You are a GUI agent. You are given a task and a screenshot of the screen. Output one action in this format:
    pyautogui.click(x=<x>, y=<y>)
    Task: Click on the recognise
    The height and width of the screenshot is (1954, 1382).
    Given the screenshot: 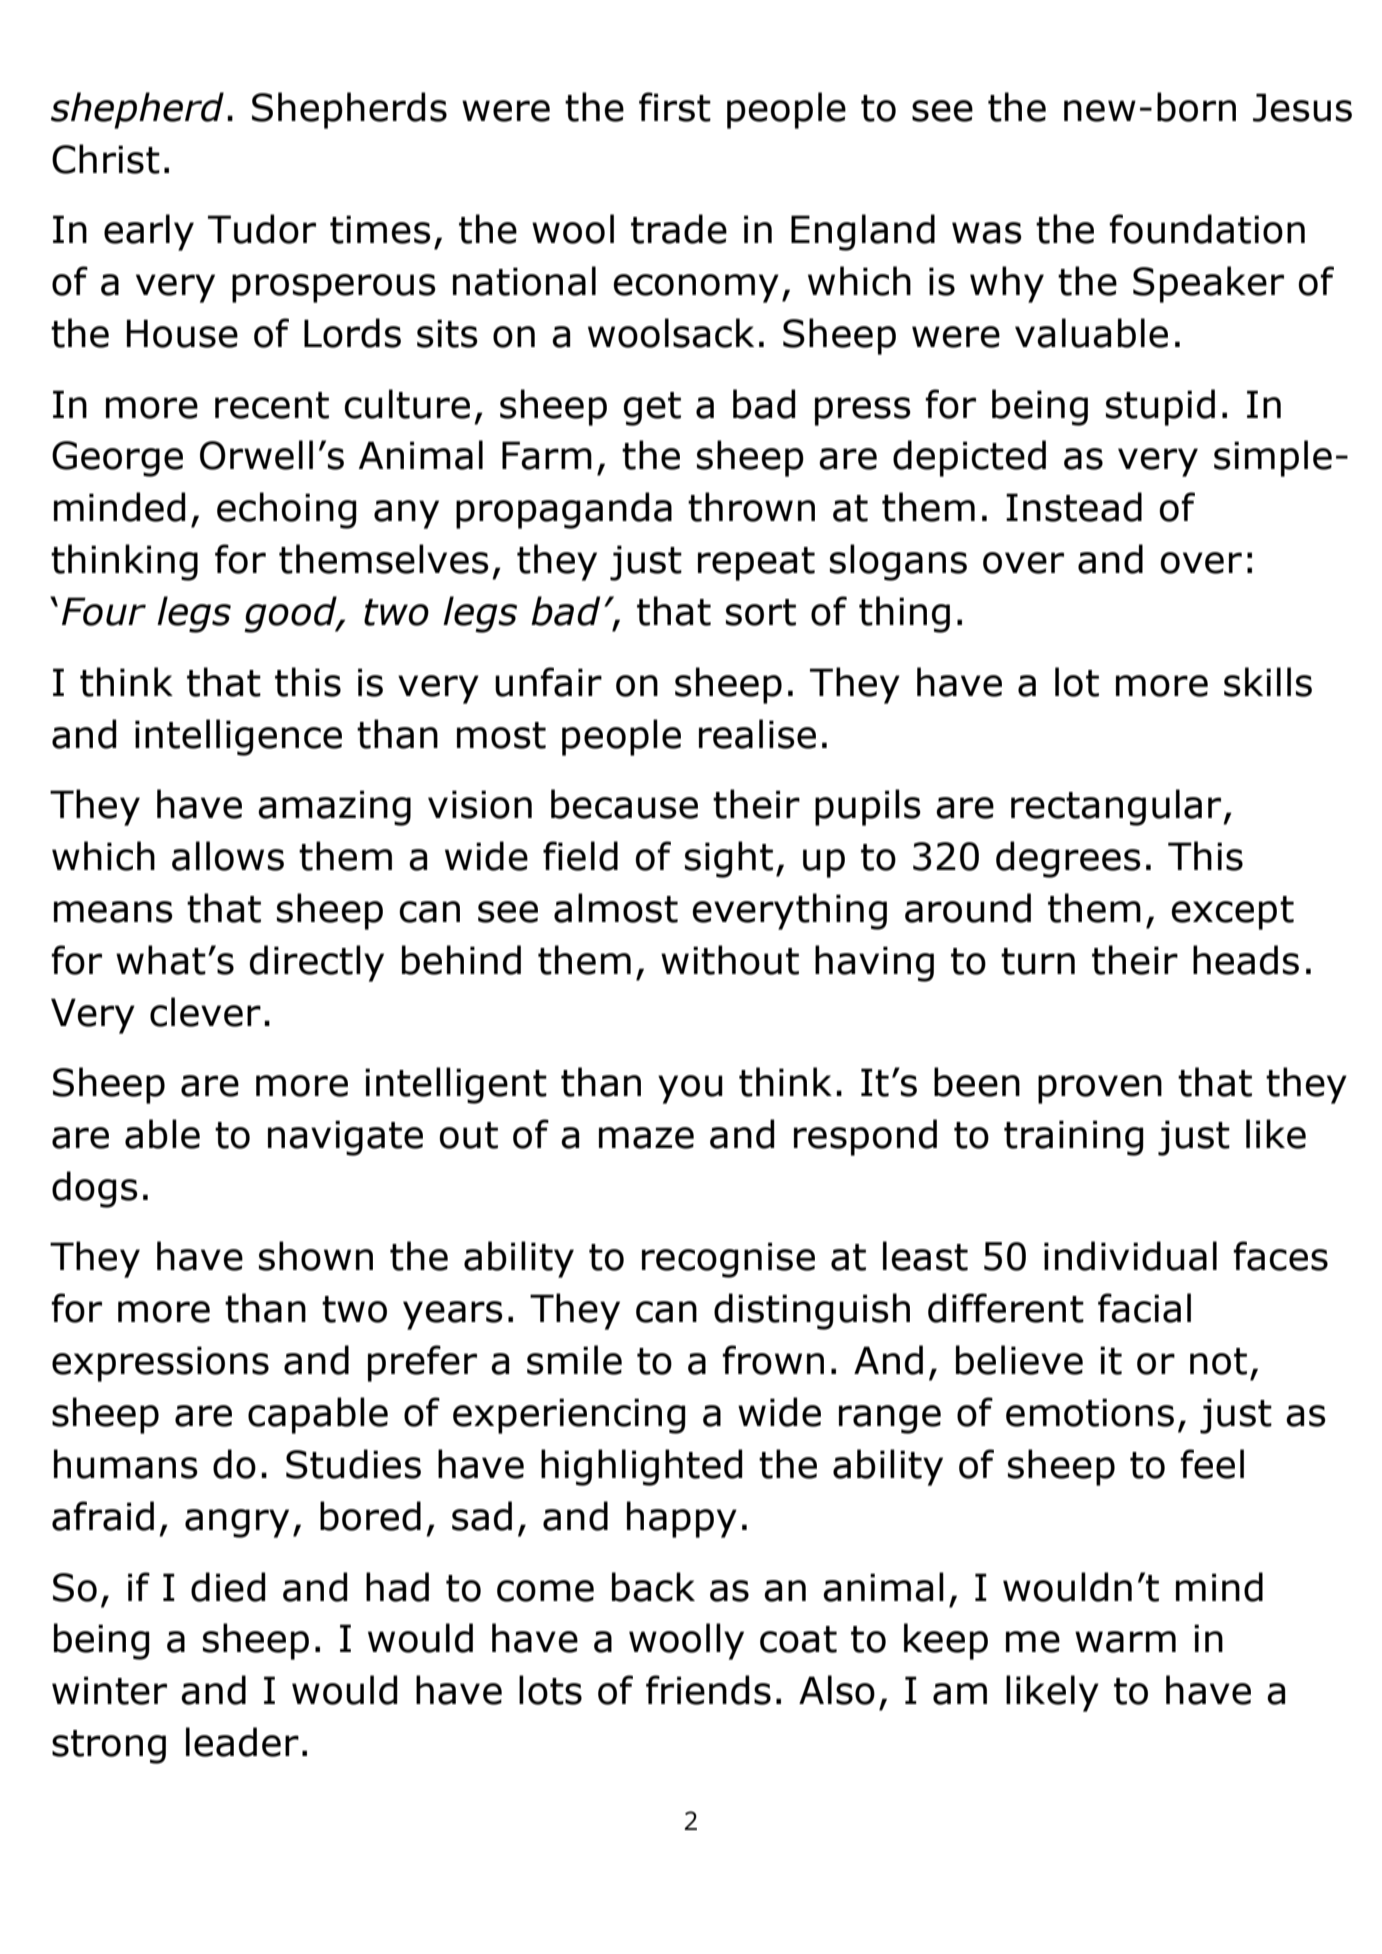 What is the action you would take?
    pyautogui.click(x=728, y=1260)
